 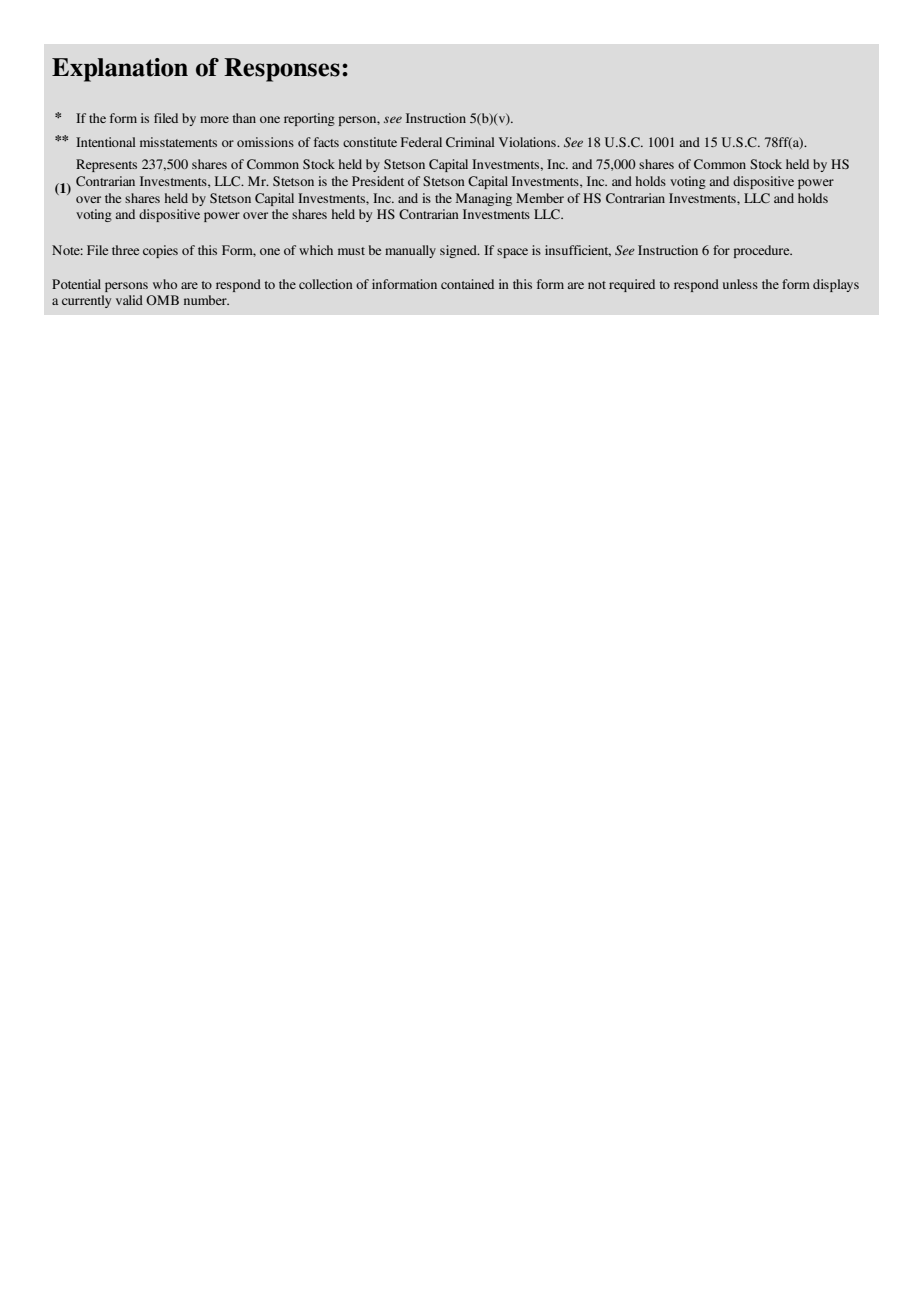 What do you see at coordinates (178, 142) in the document?
I see `misstatements` at bounding box center [178, 142].
